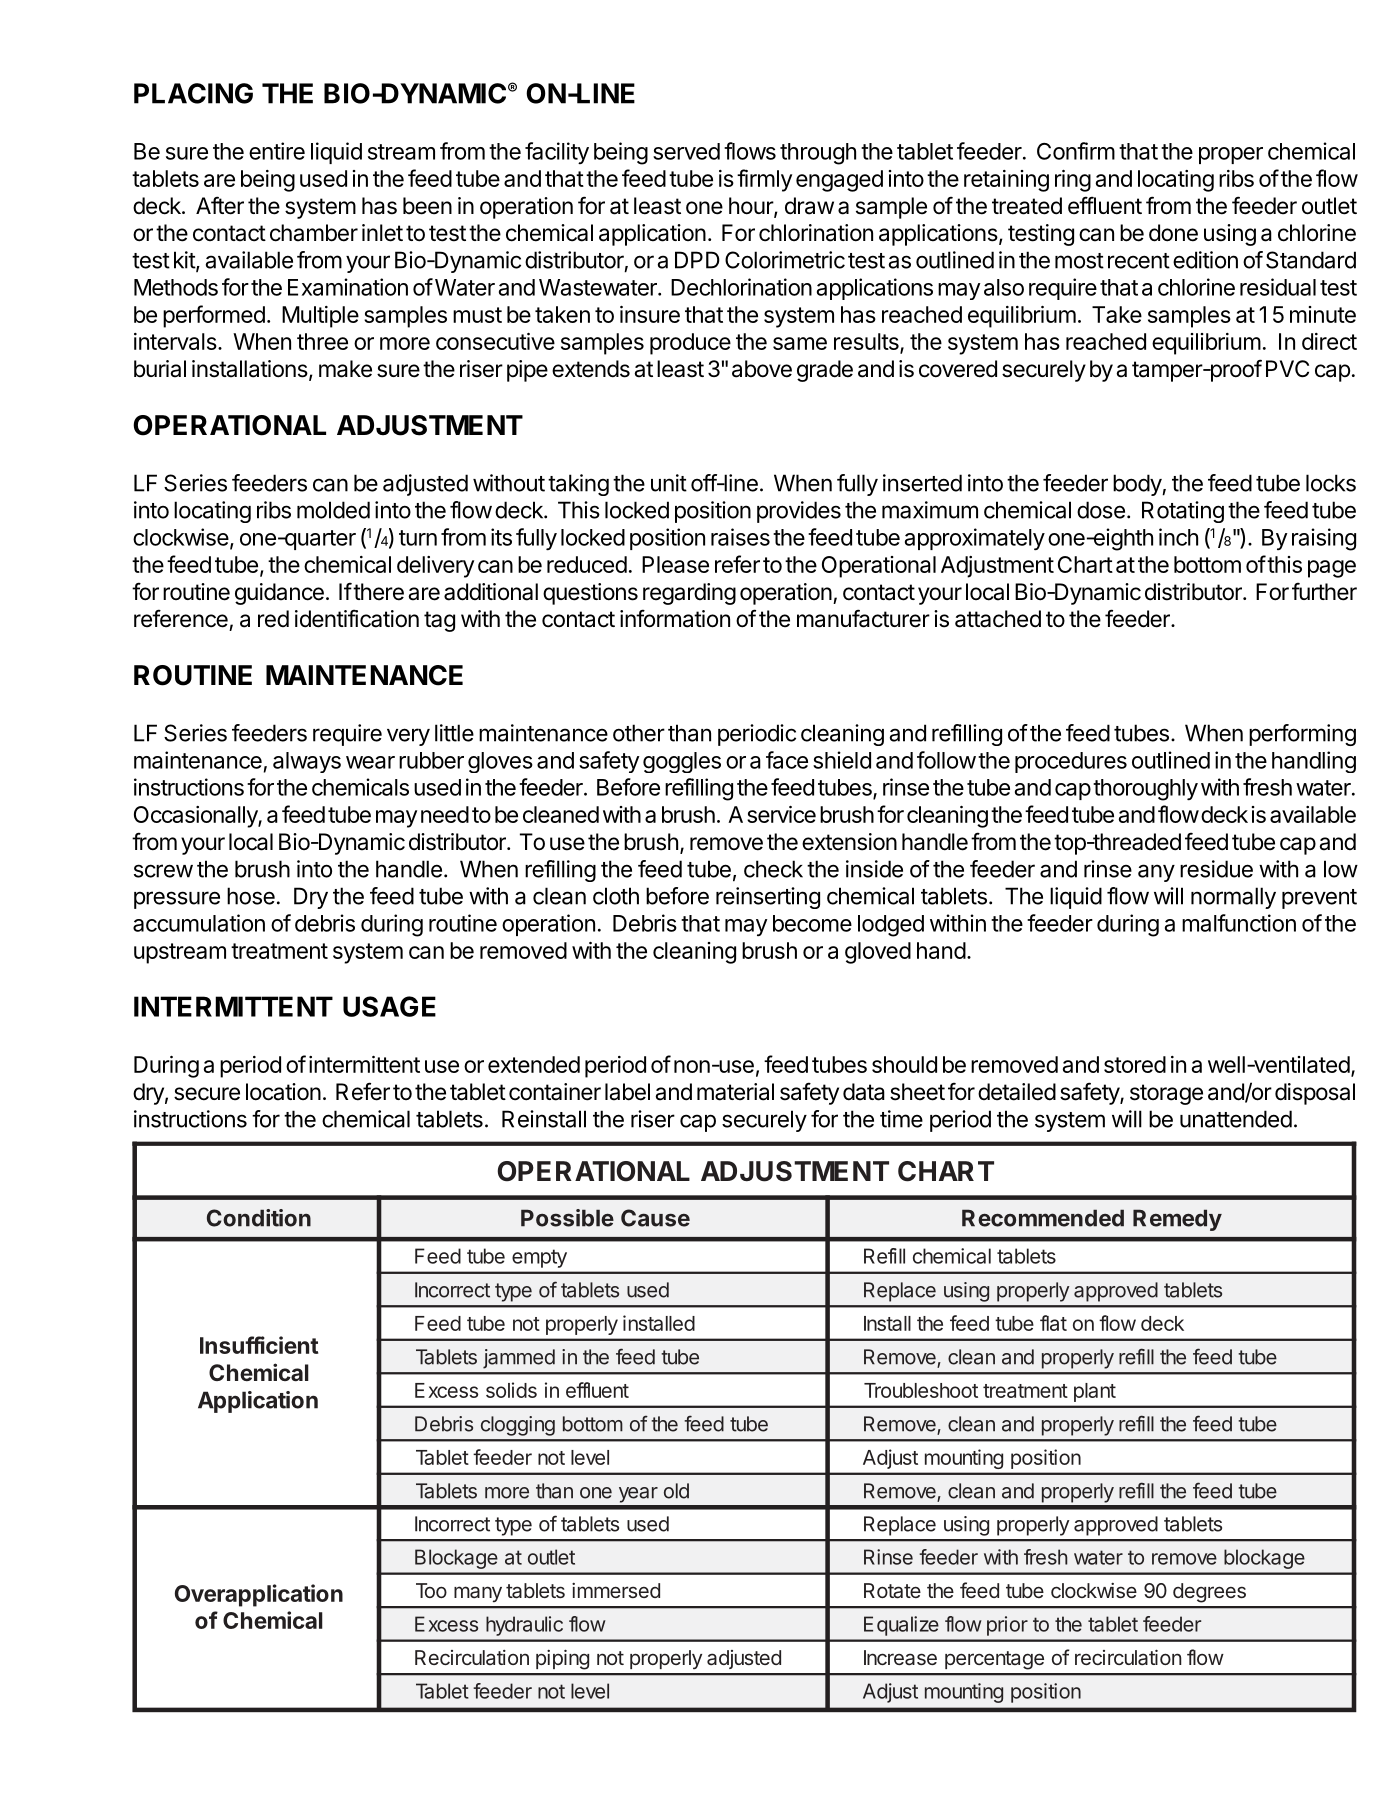 The width and height of the screenshot is (1387, 1794). I want to click on guidance, so click(279, 594).
